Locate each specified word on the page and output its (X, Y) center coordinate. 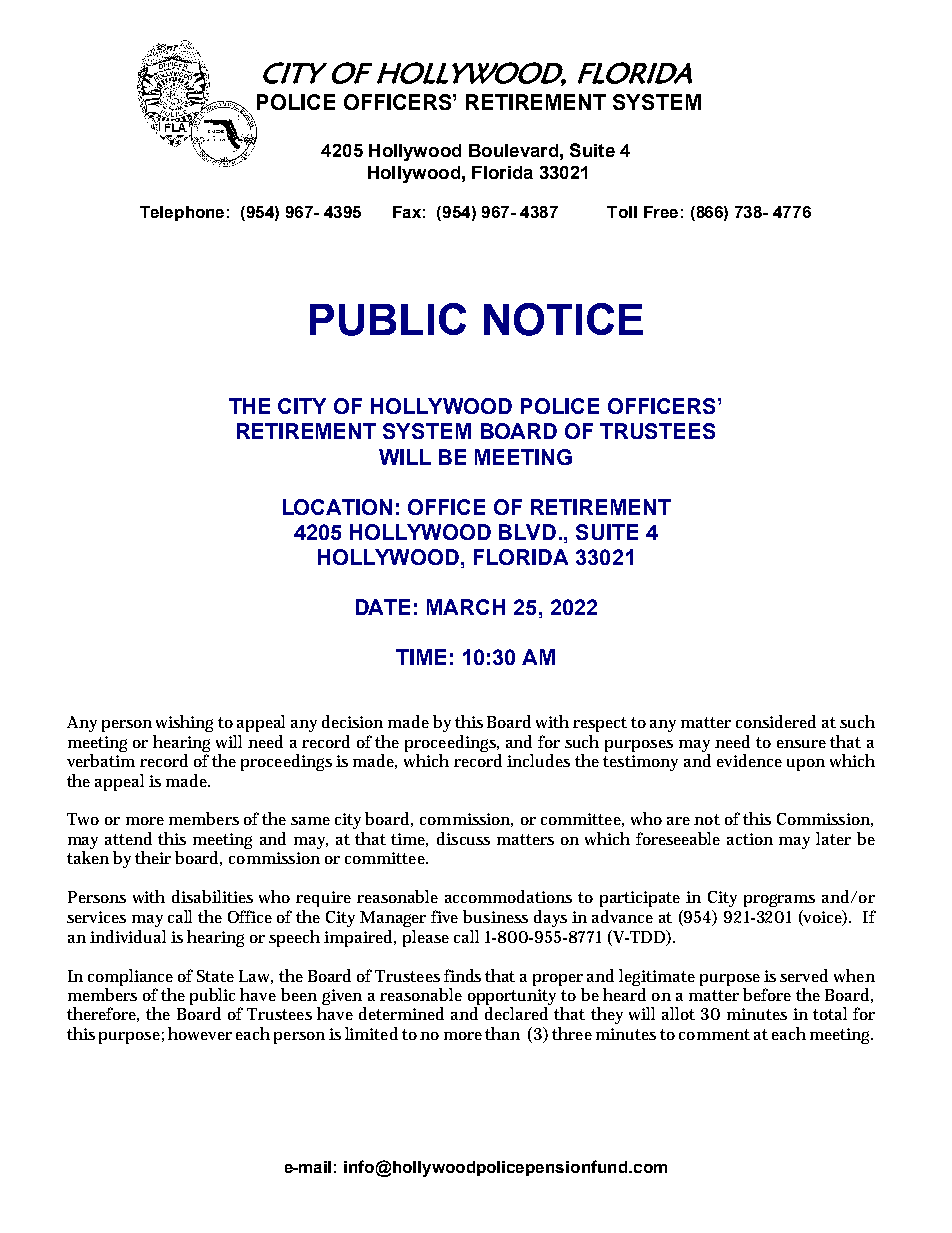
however (200, 1033)
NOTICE (563, 319)
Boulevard (513, 150)
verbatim (101, 760)
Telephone (182, 213)
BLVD (527, 532)
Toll (622, 212)
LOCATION (337, 507)
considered (776, 721)
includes (538, 760)
